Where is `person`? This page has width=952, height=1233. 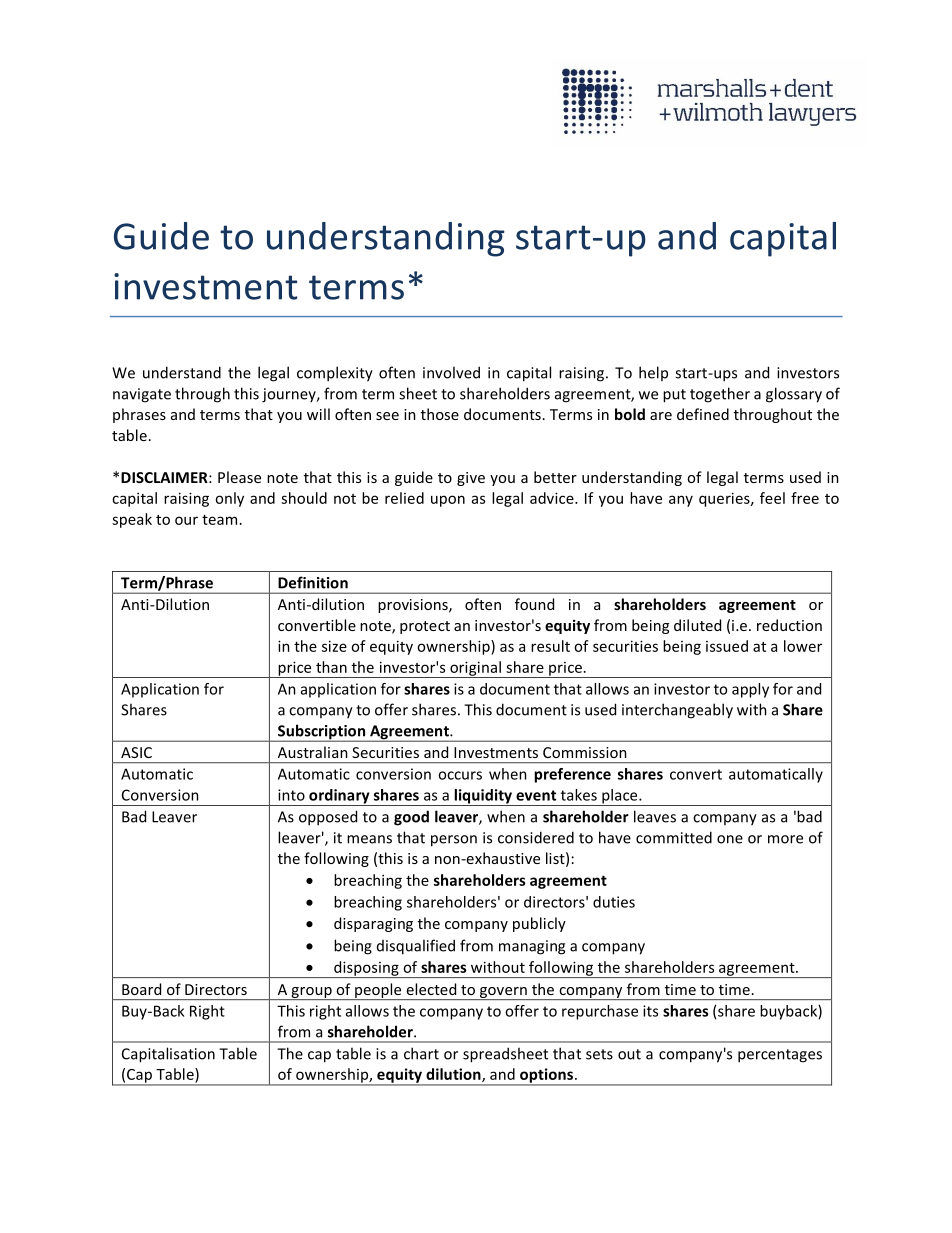
person is located at coordinates (454, 841).
